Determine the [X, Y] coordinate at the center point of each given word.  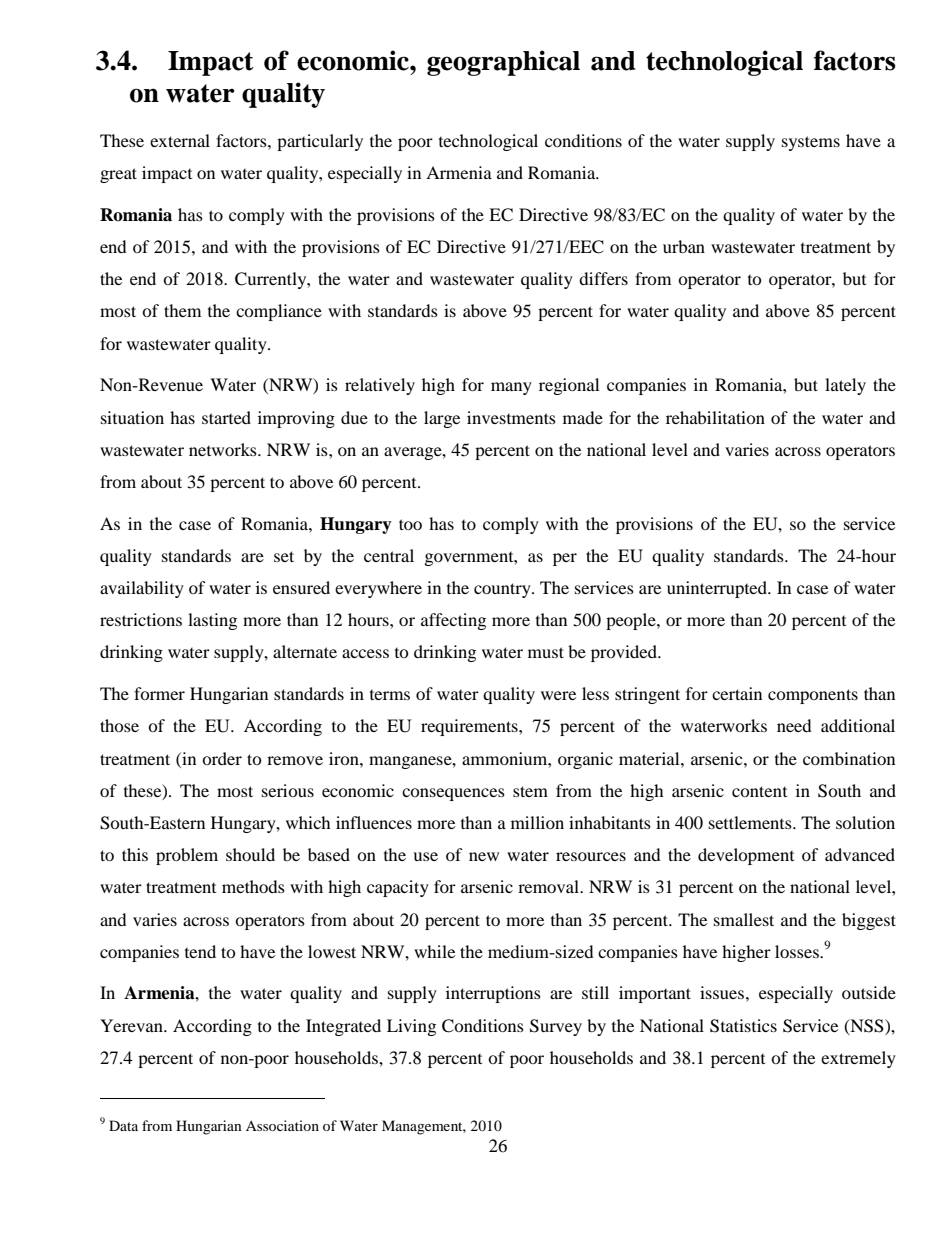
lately [845, 386]
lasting [212, 621]
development [746, 856]
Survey [556, 1027]
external [180, 140]
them [182, 310]
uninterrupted [718, 589]
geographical [503, 63]
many [511, 388]
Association [282, 1125]
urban [684, 246]
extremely [858, 1059]
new [484, 856]
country [503, 590]
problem [187, 856]
